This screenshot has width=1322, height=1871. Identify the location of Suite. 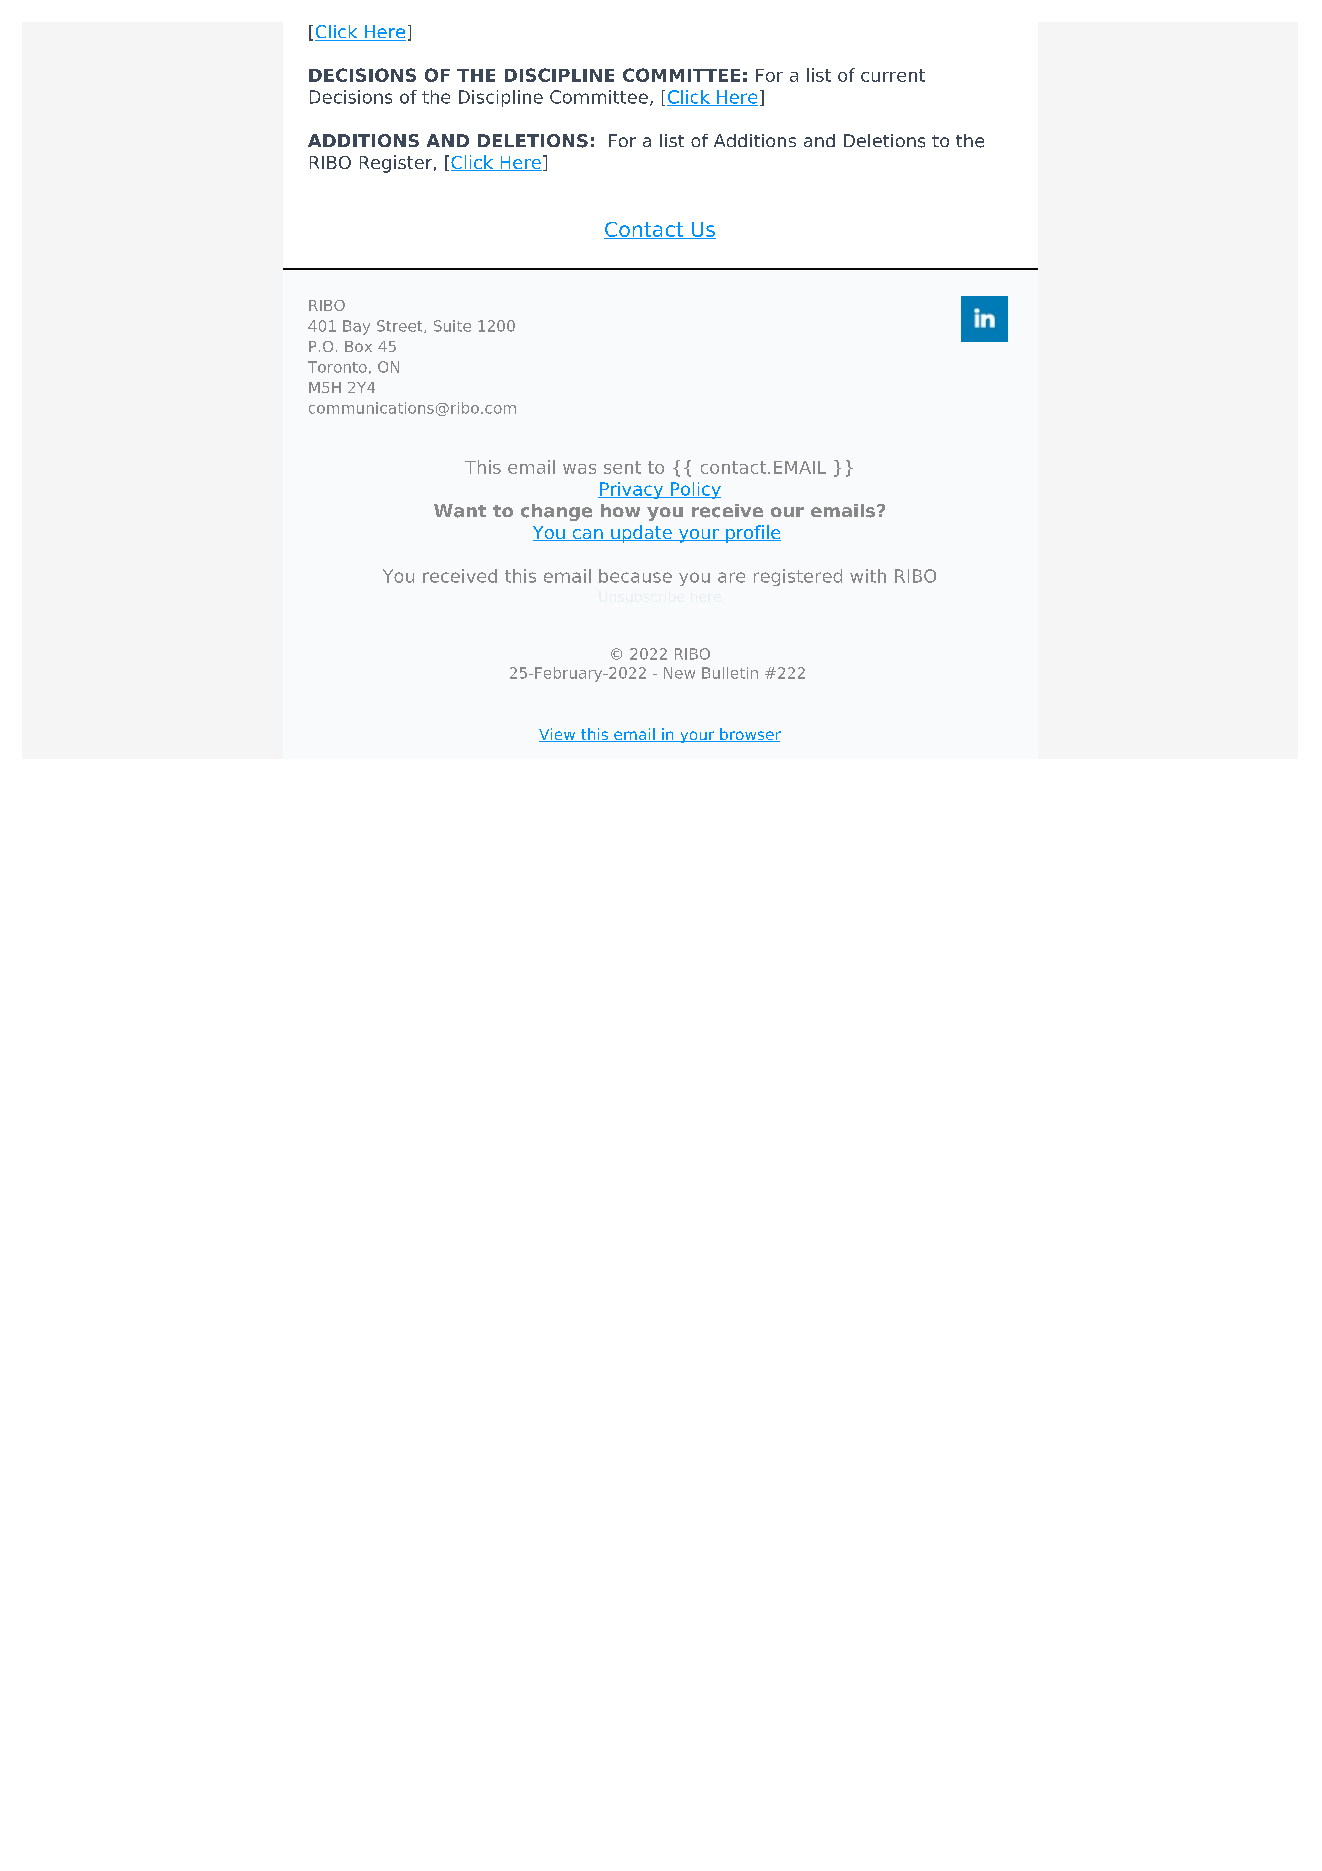
(452, 326).
